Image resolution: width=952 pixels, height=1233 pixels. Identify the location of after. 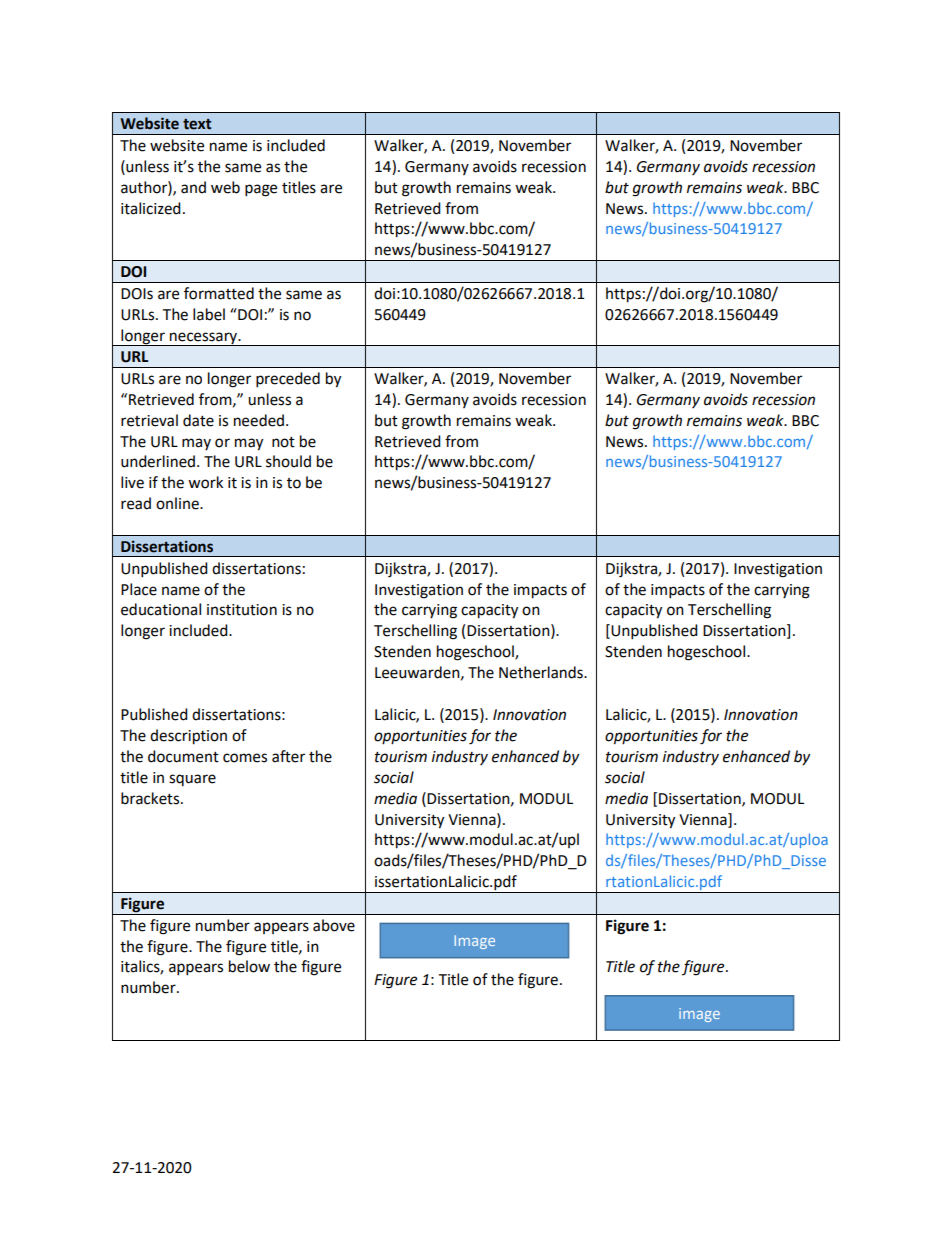
(288, 756).
